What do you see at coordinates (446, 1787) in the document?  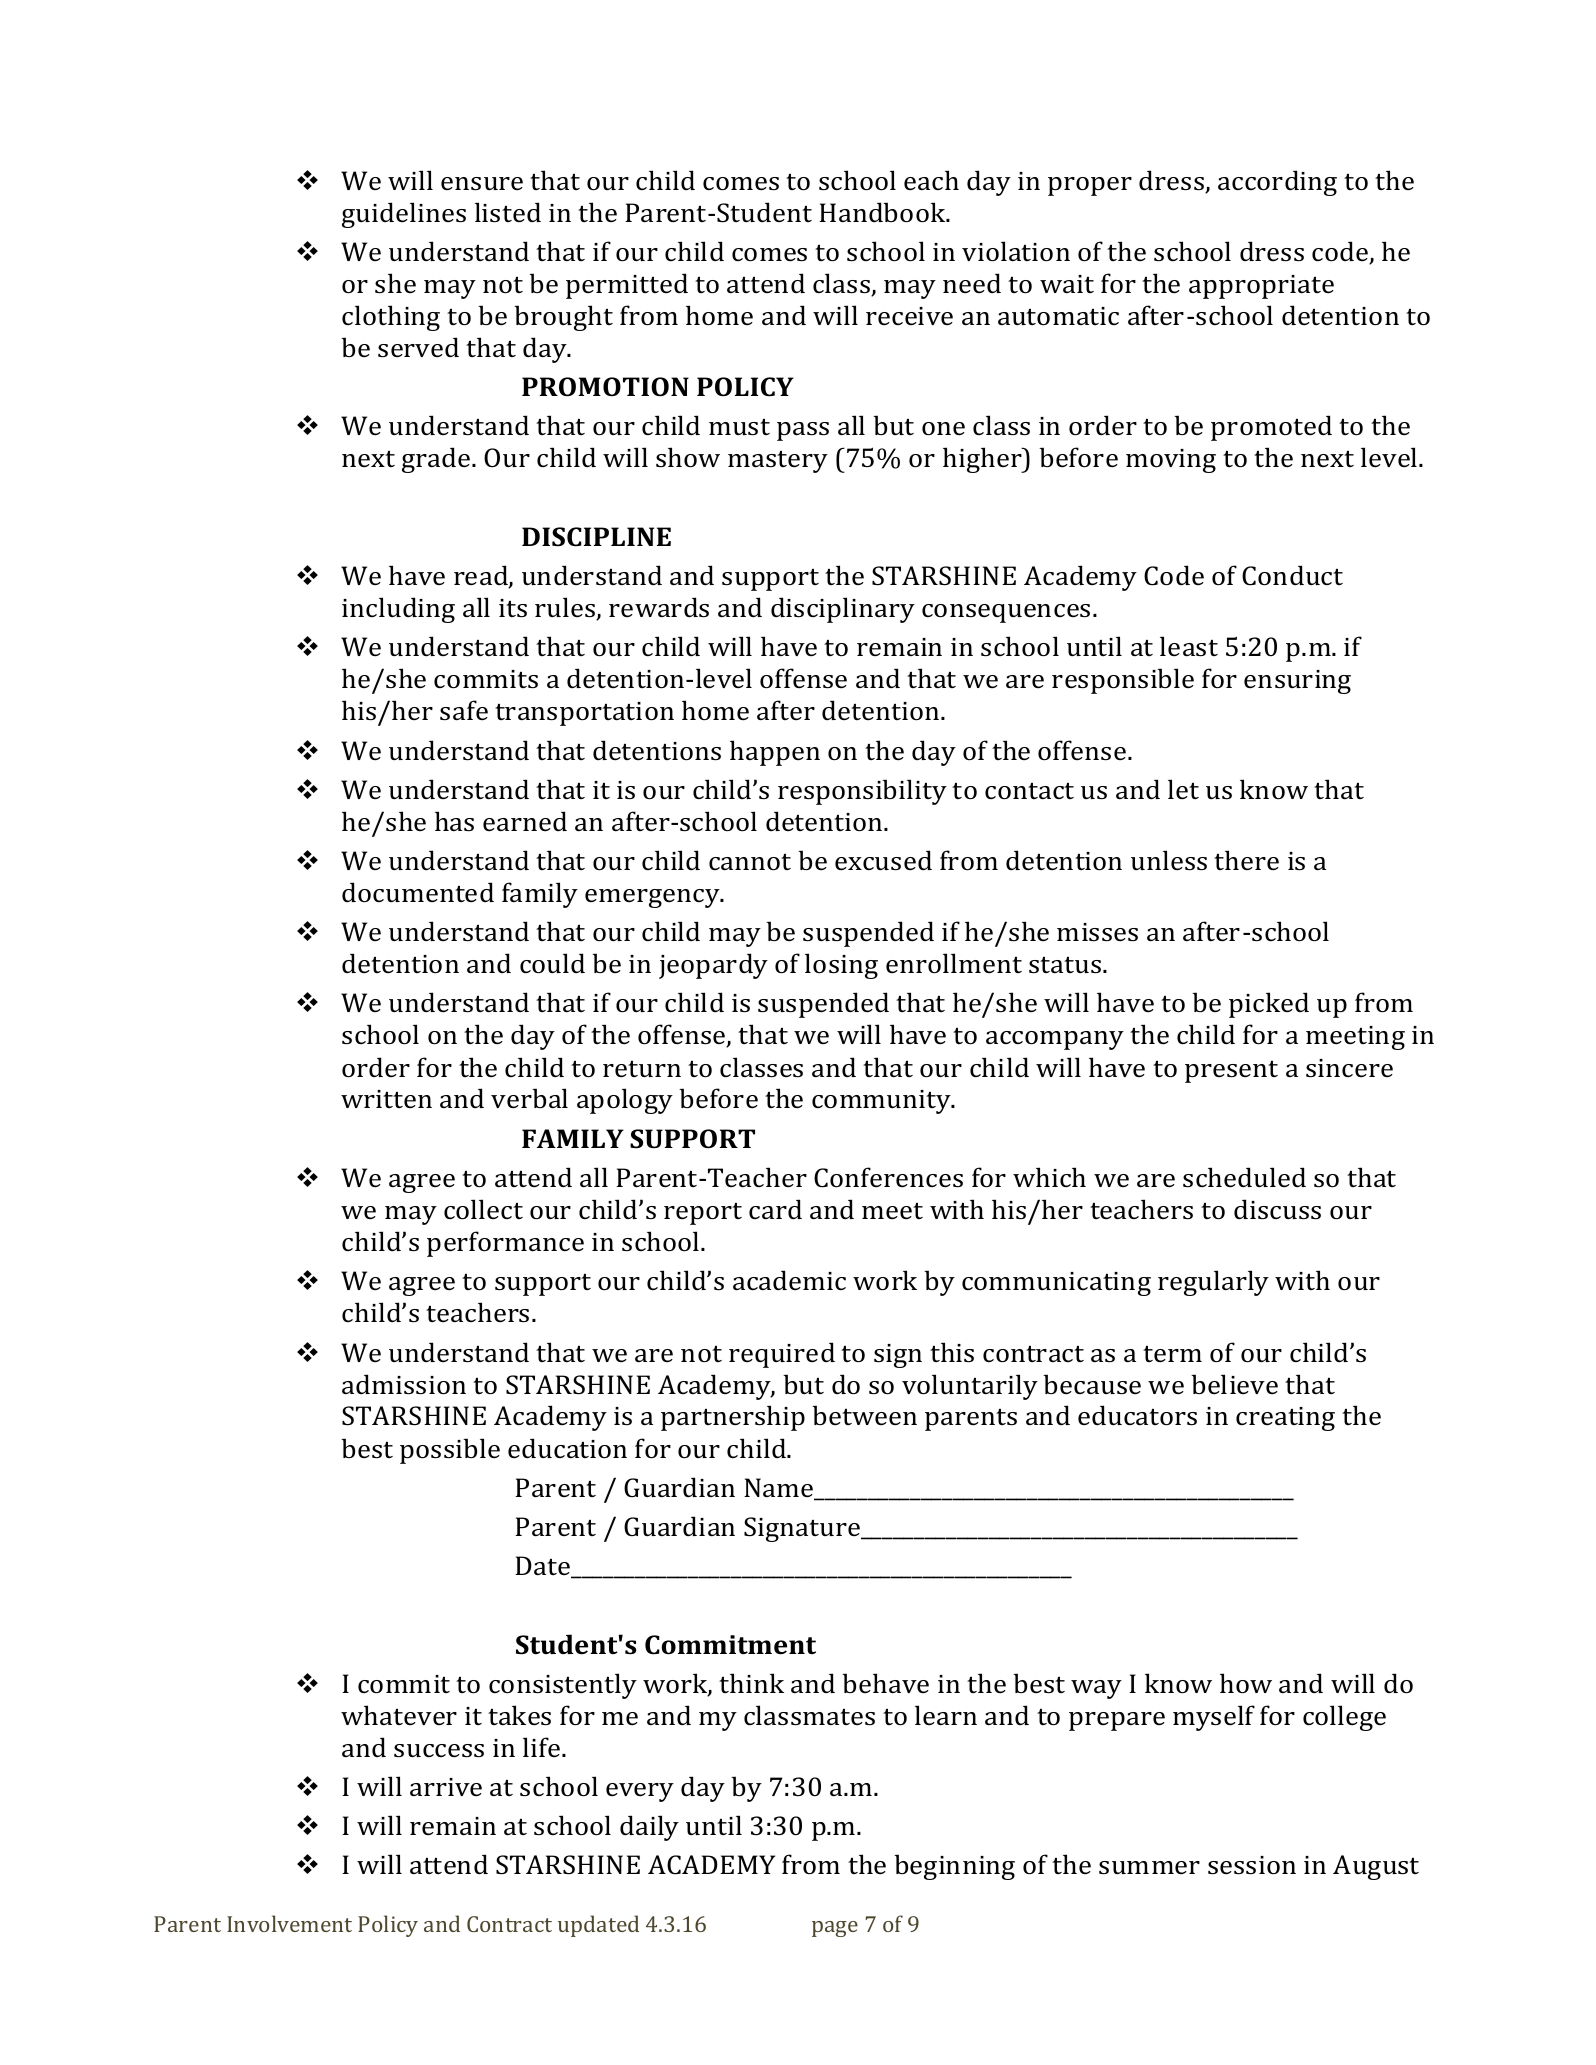 I see `arrive` at bounding box center [446, 1787].
